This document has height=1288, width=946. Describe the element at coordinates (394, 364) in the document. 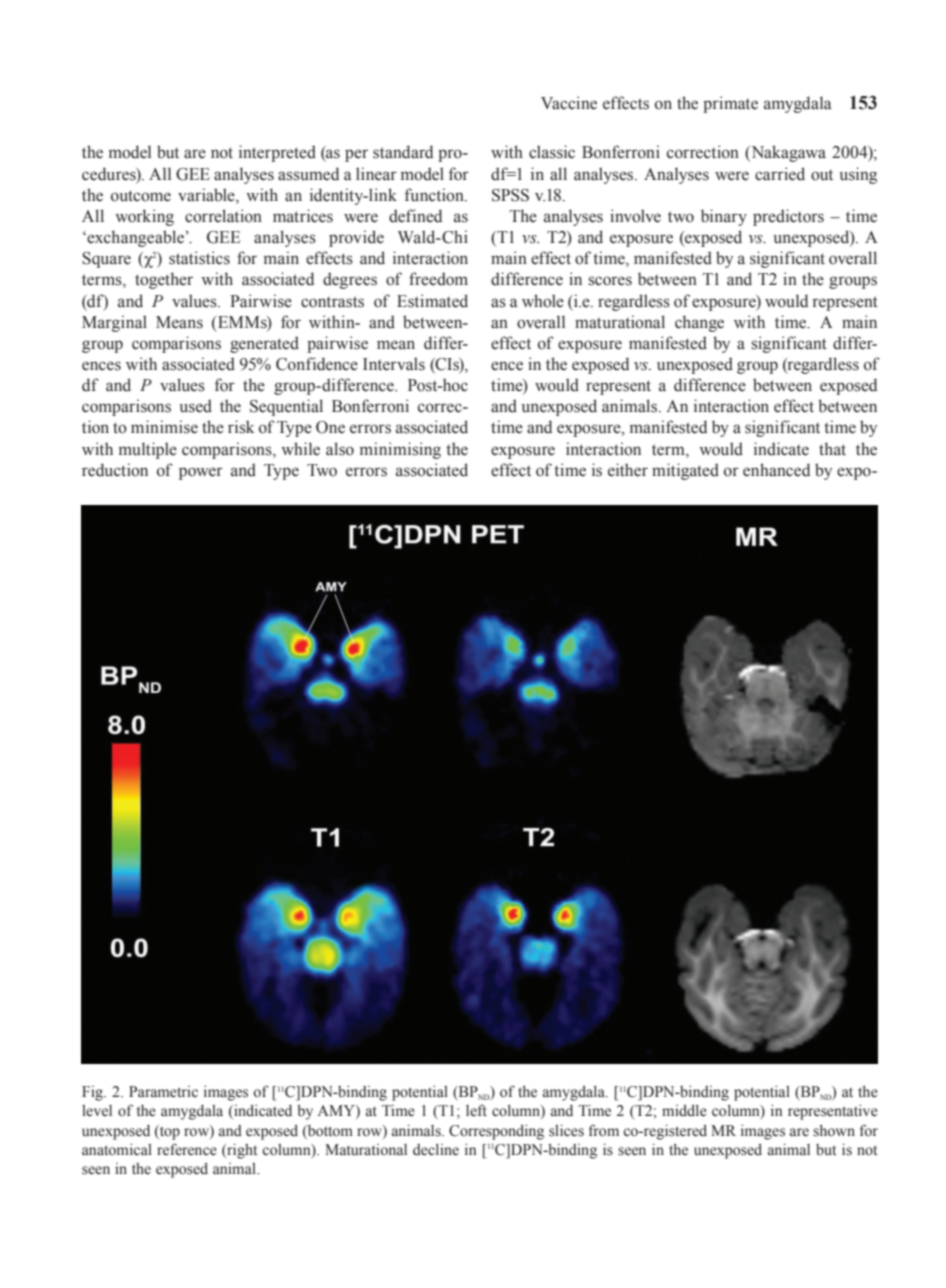

I see `Intervals` at that location.
